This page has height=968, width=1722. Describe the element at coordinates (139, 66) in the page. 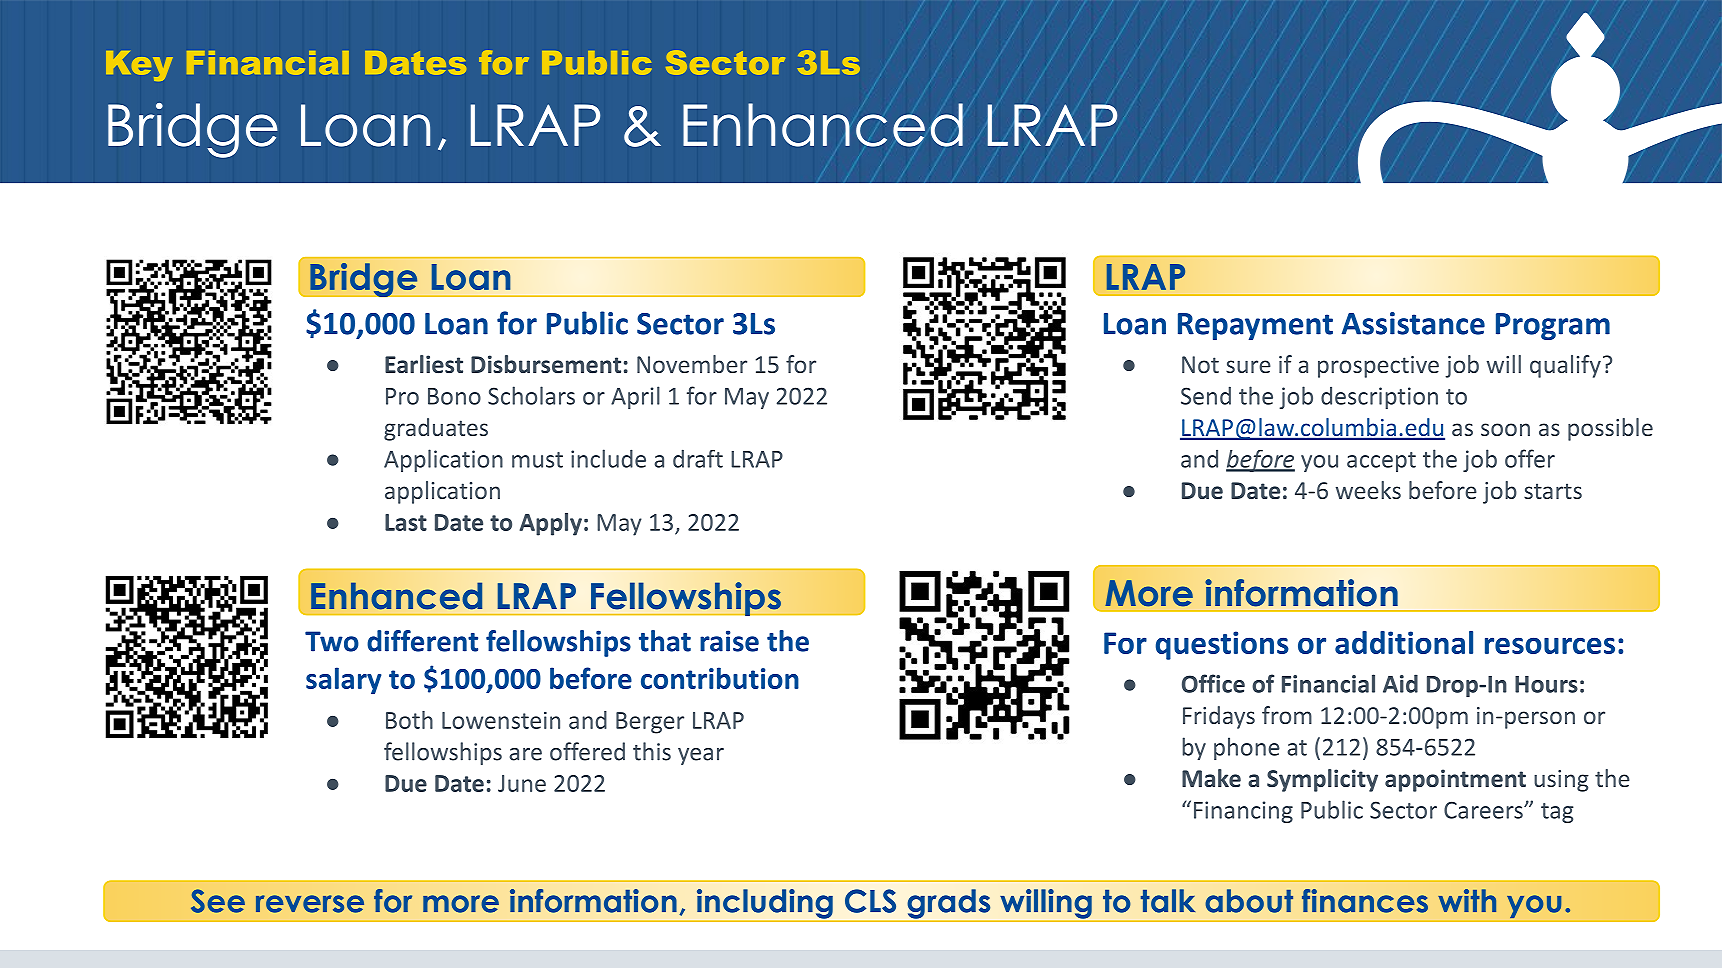

I see `Key` at that location.
